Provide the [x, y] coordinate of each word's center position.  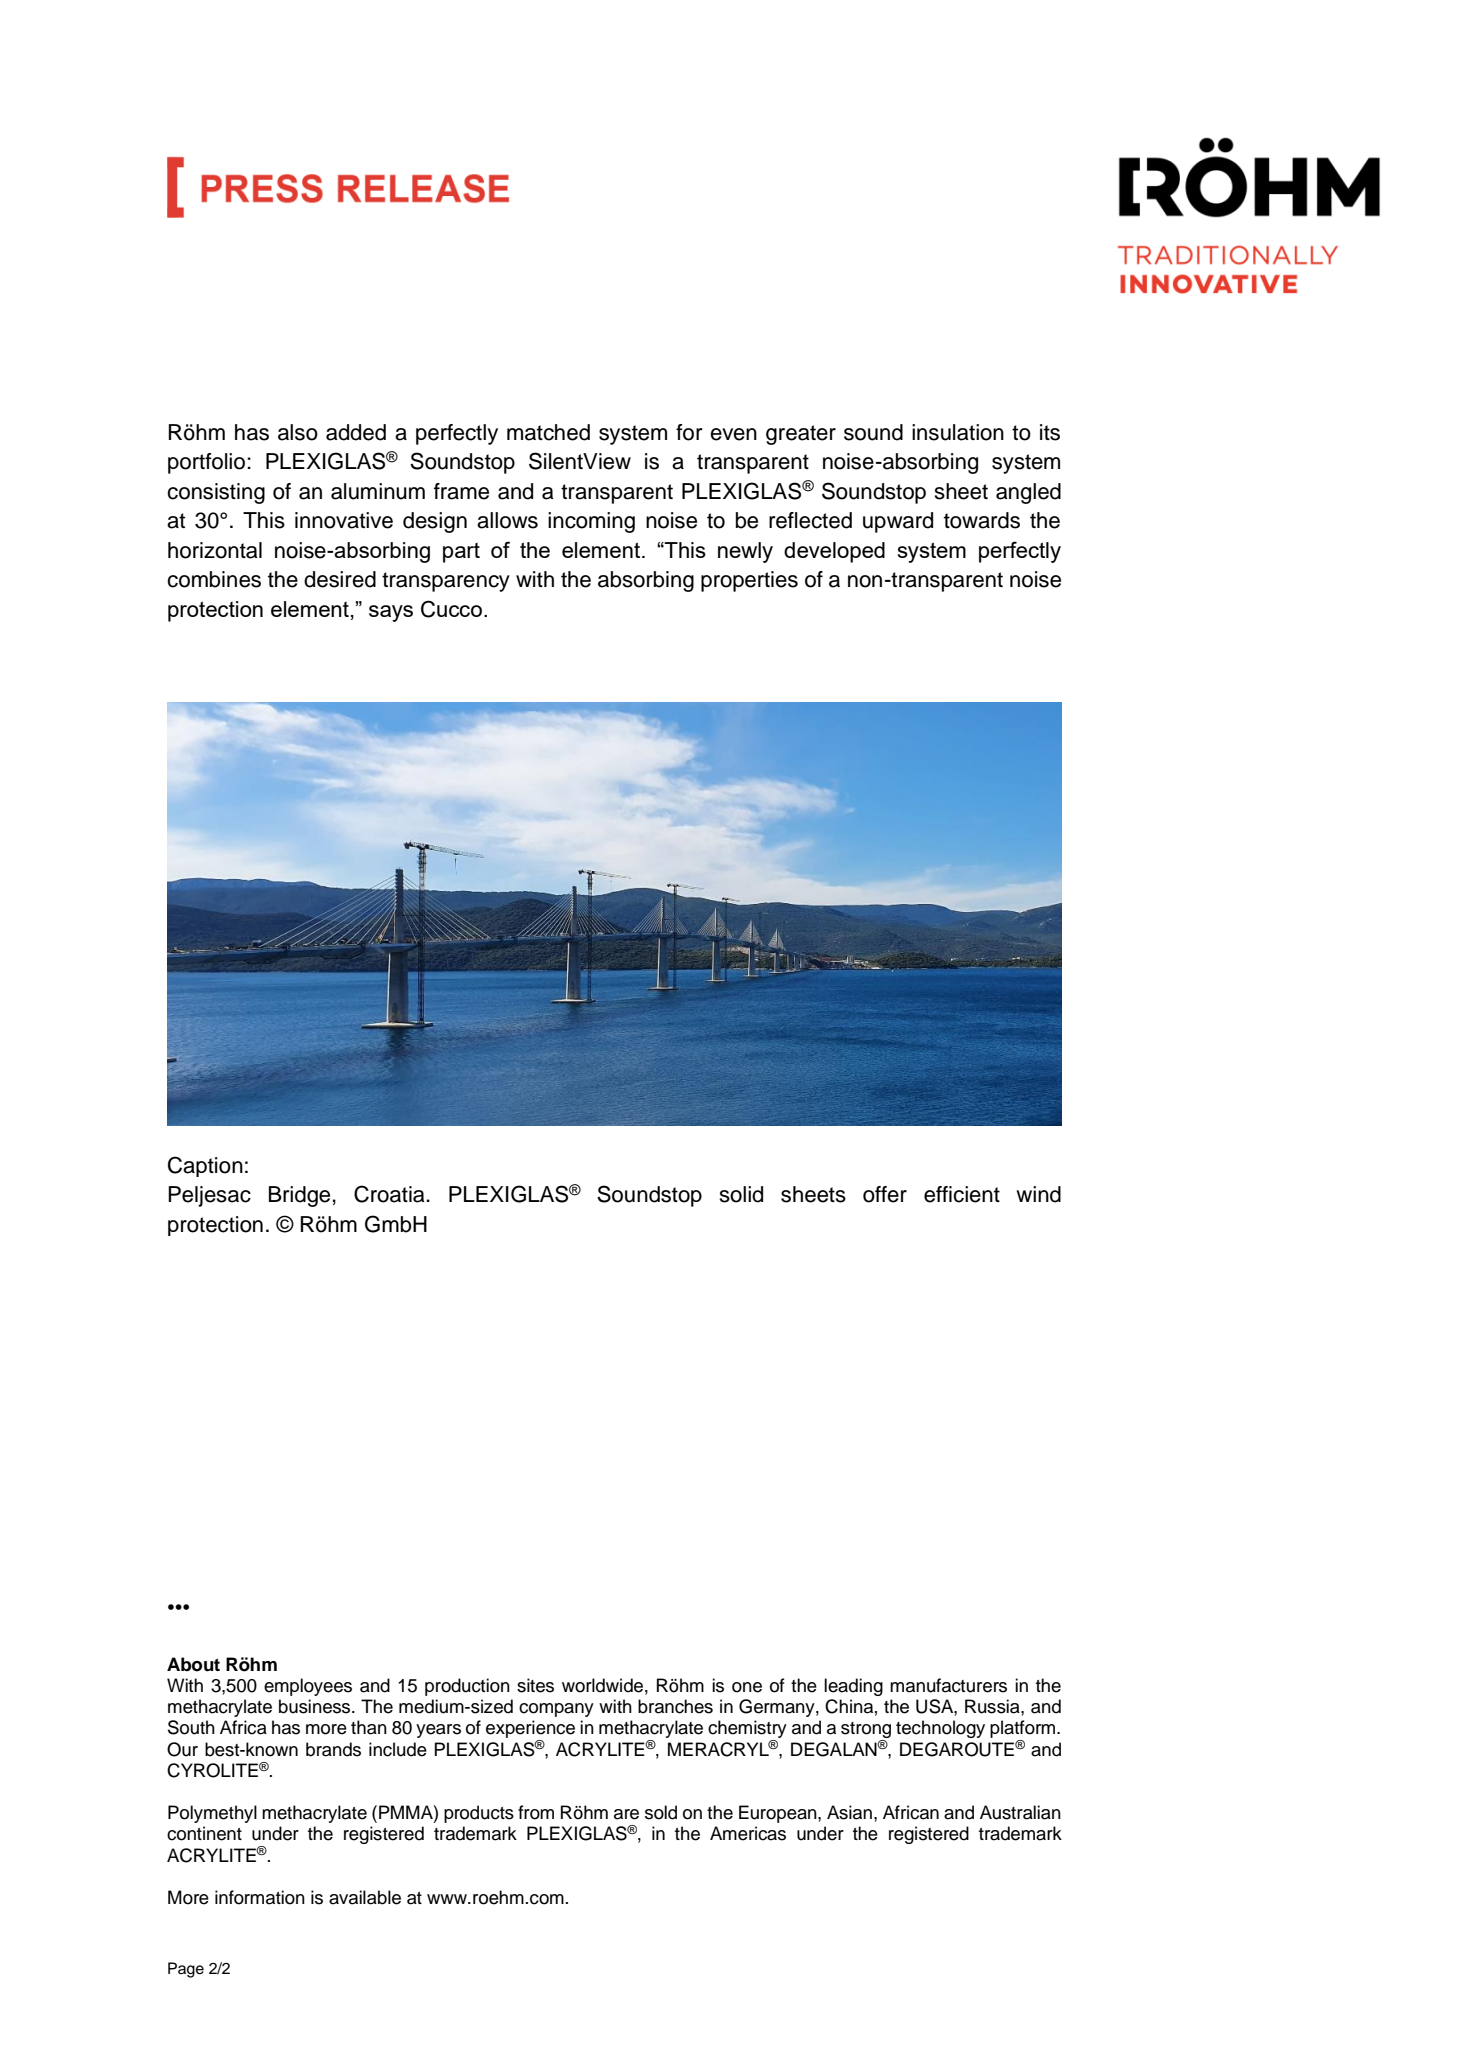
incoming [591, 522]
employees [308, 1687]
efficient [962, 1194]
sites [535, 1685]
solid [741, 1194]
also [298, 432]
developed [834, 552]
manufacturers [948, 1685]
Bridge [299, 1196]
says [391, 613]
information [260, 1897]
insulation [958, 432]
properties [749, 581]
